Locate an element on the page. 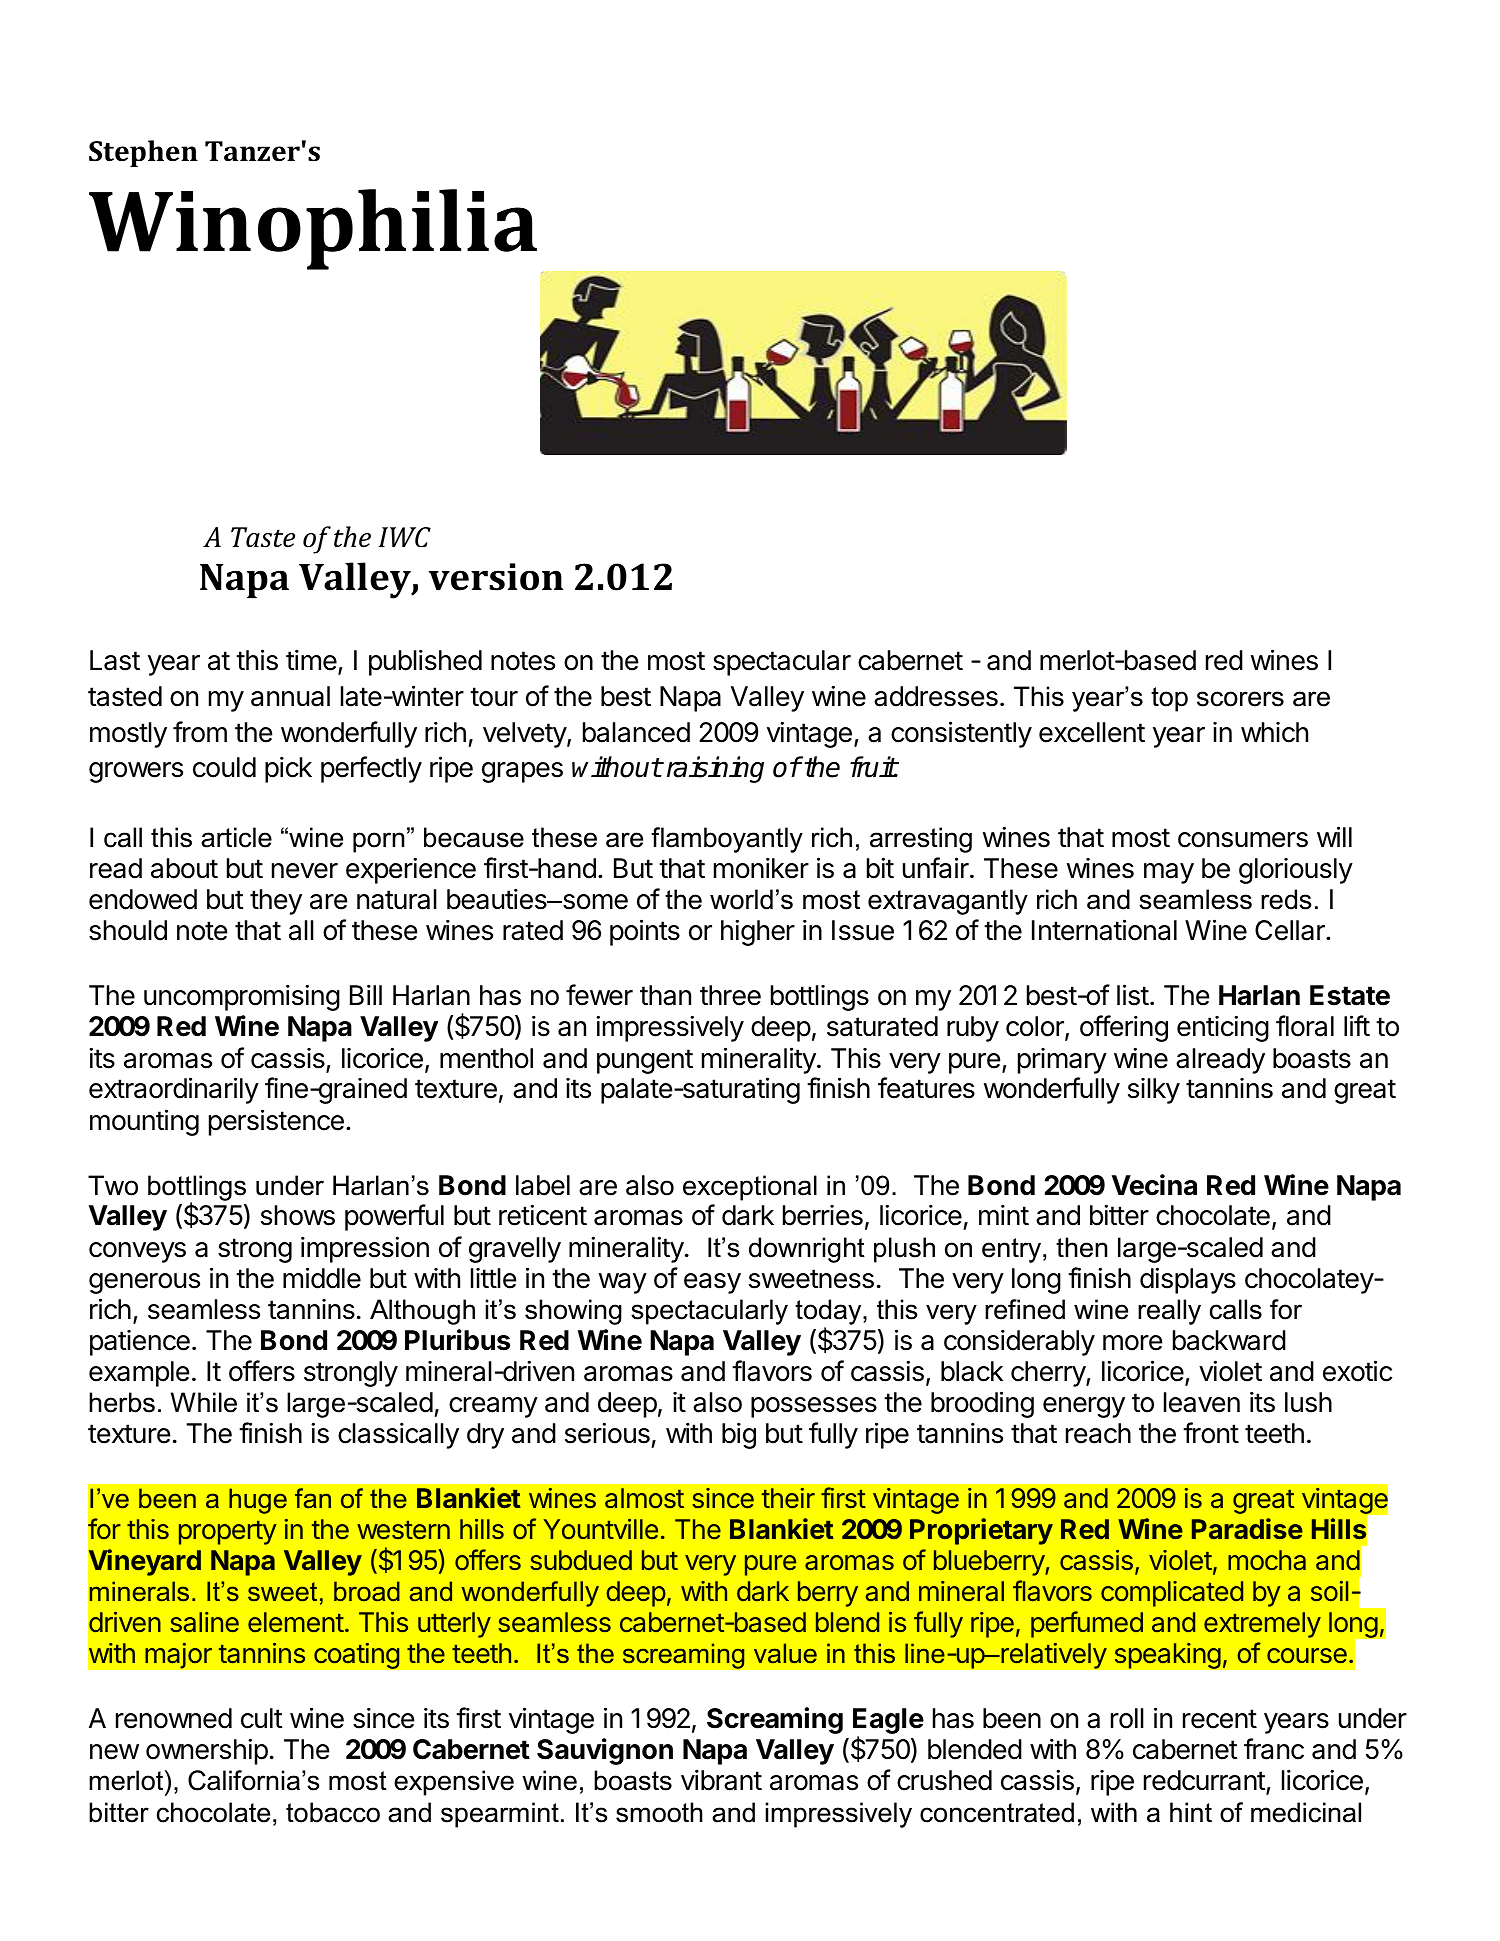  vibrant is located at coordinates (721, 1780).
